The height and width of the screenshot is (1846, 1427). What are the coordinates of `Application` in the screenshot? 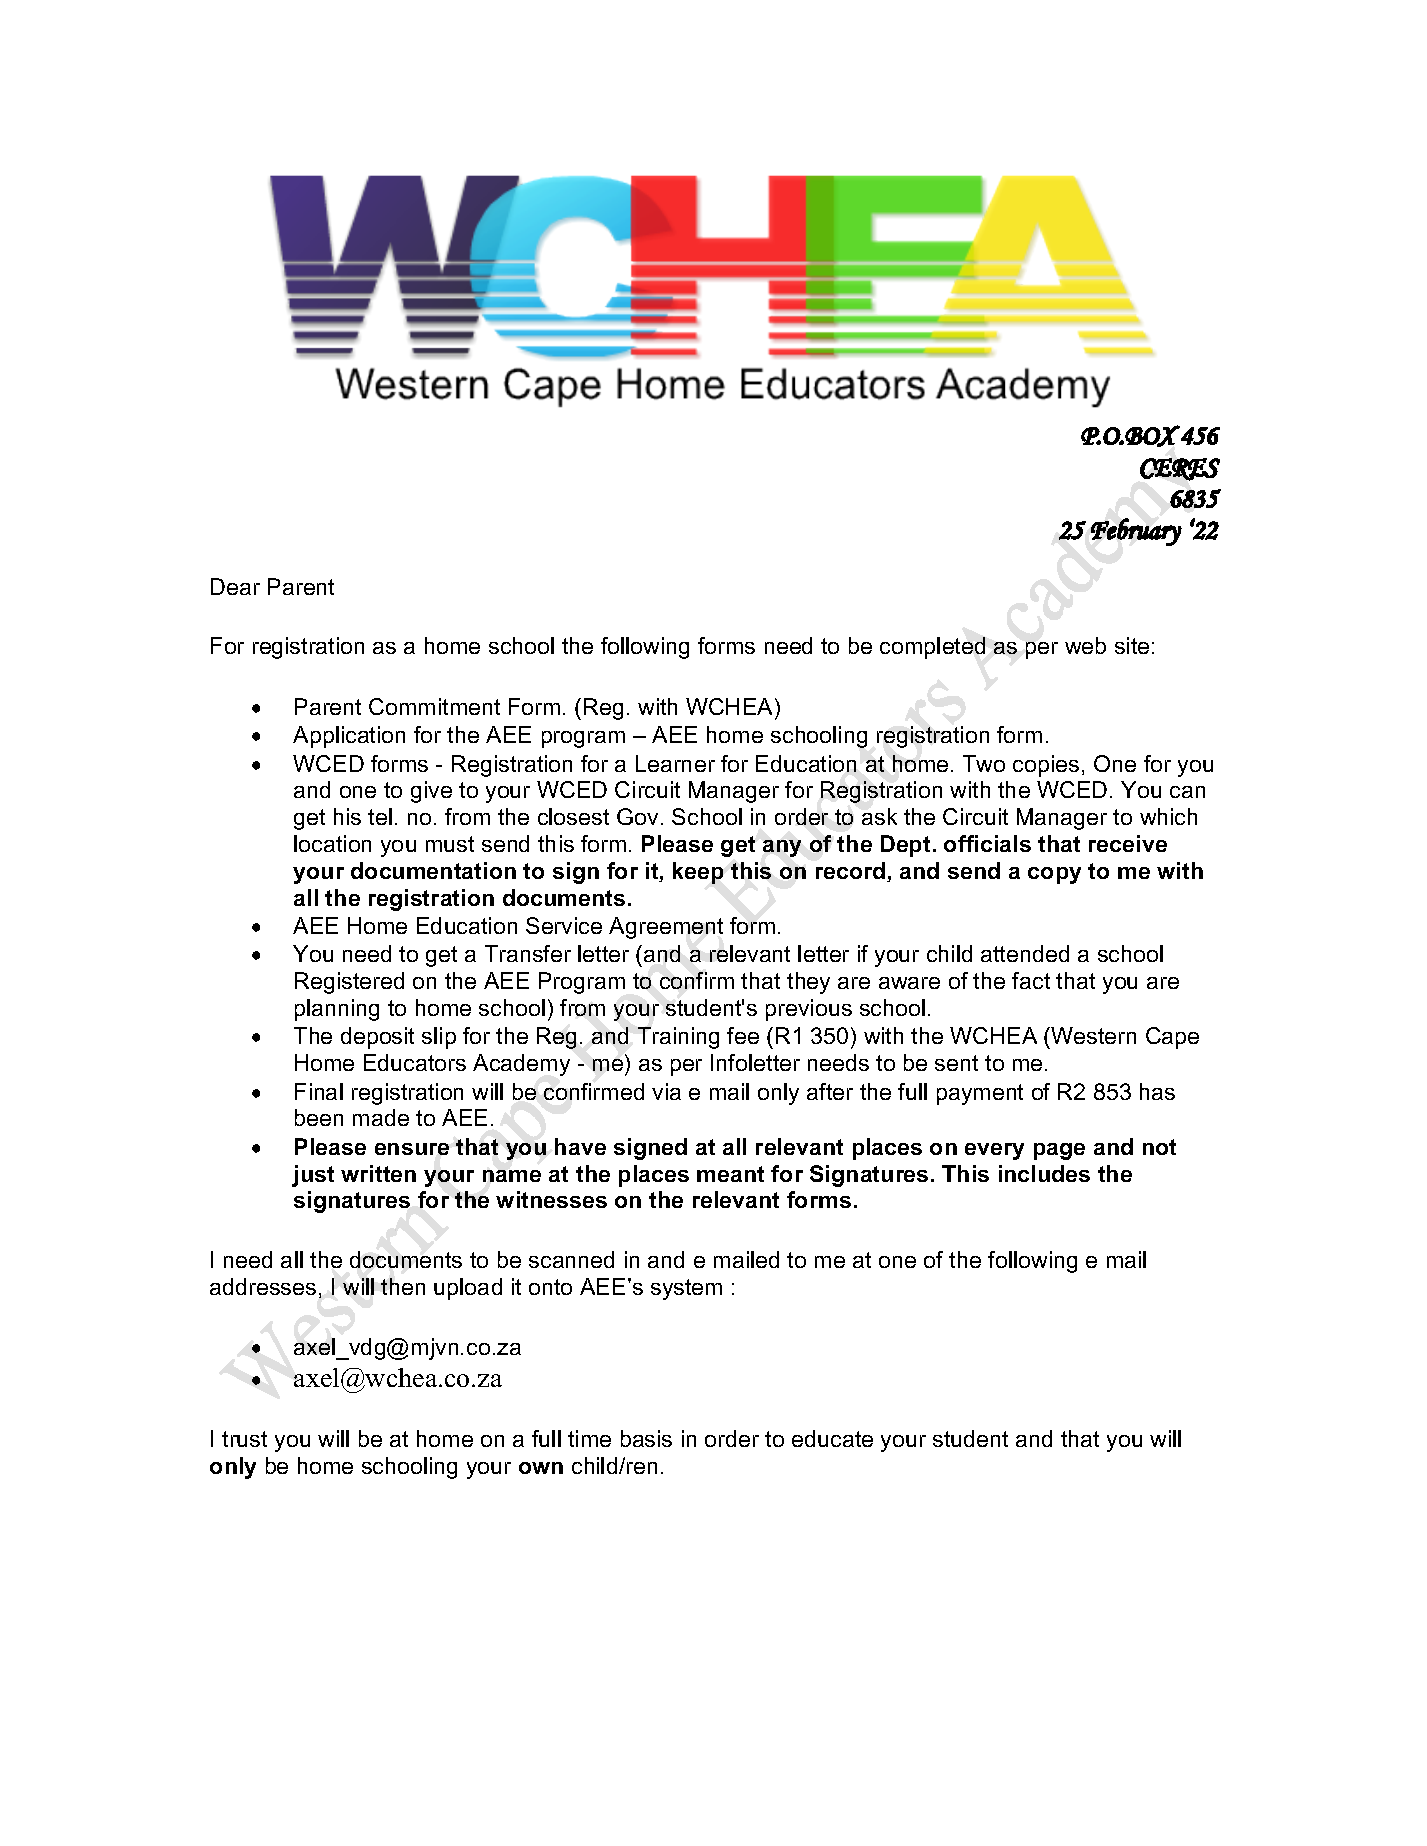 It's located at (349, 737).
